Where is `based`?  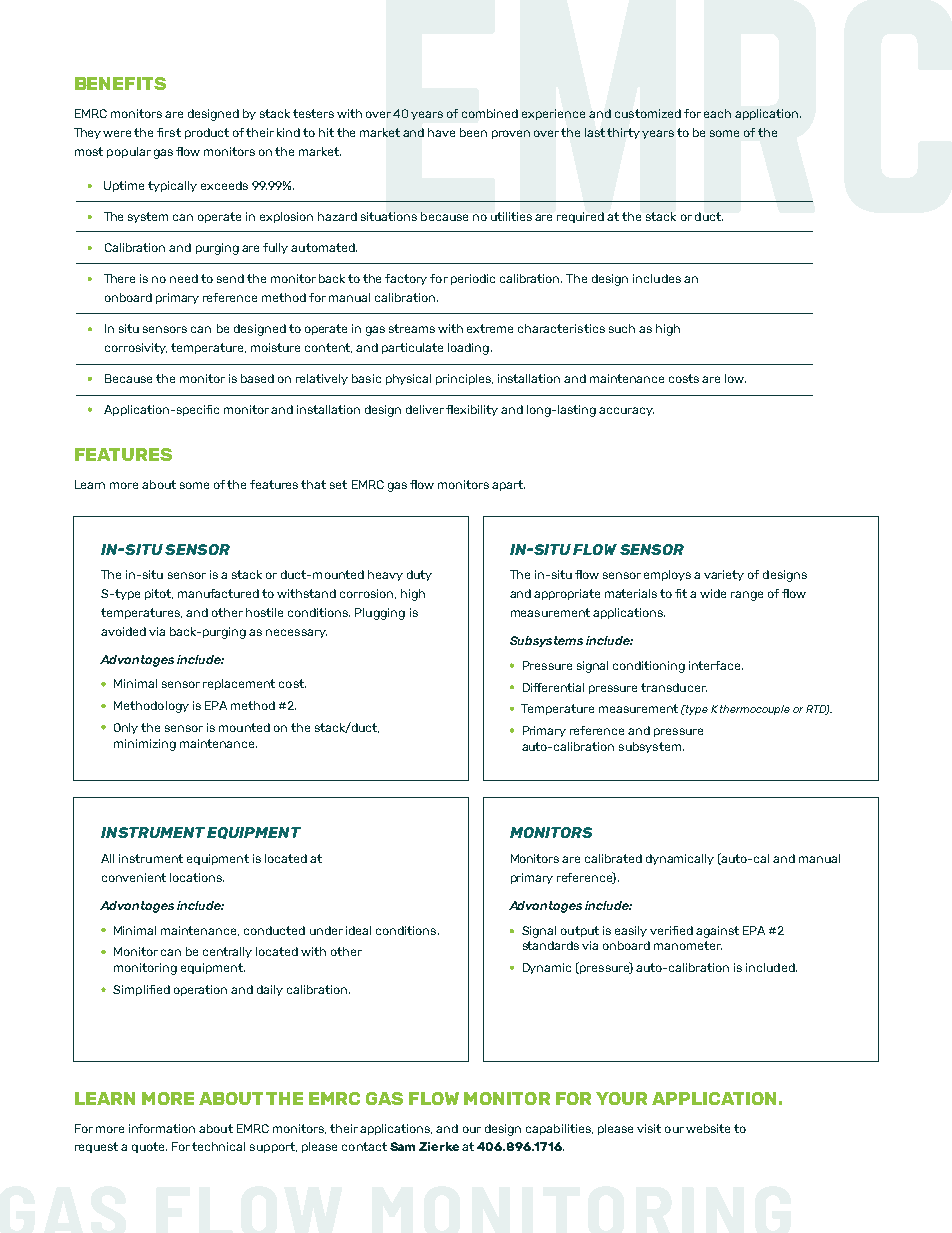
based is located at coordinates (257, 378).
